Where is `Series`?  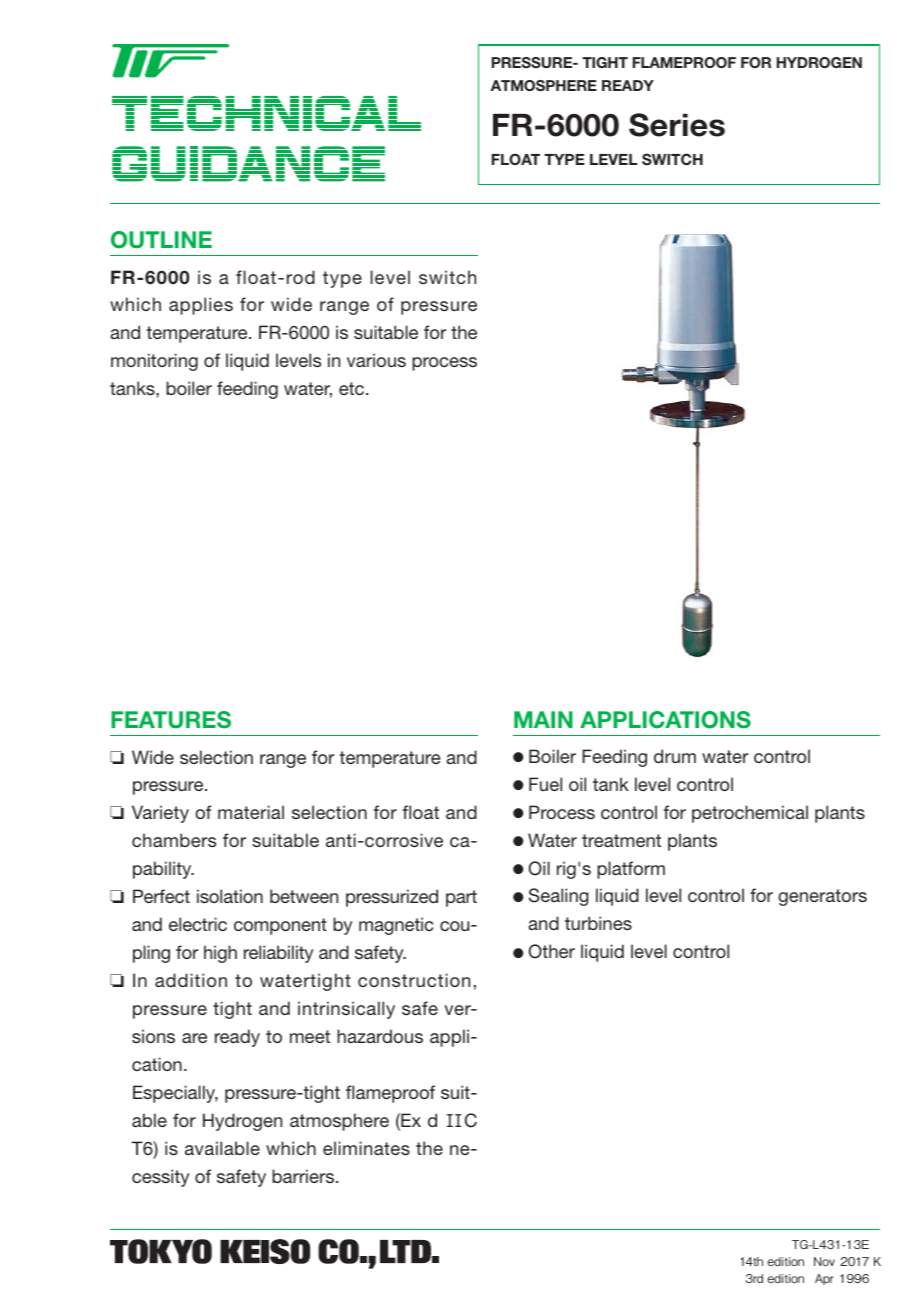 Series is located at coordinates (677, 125).
